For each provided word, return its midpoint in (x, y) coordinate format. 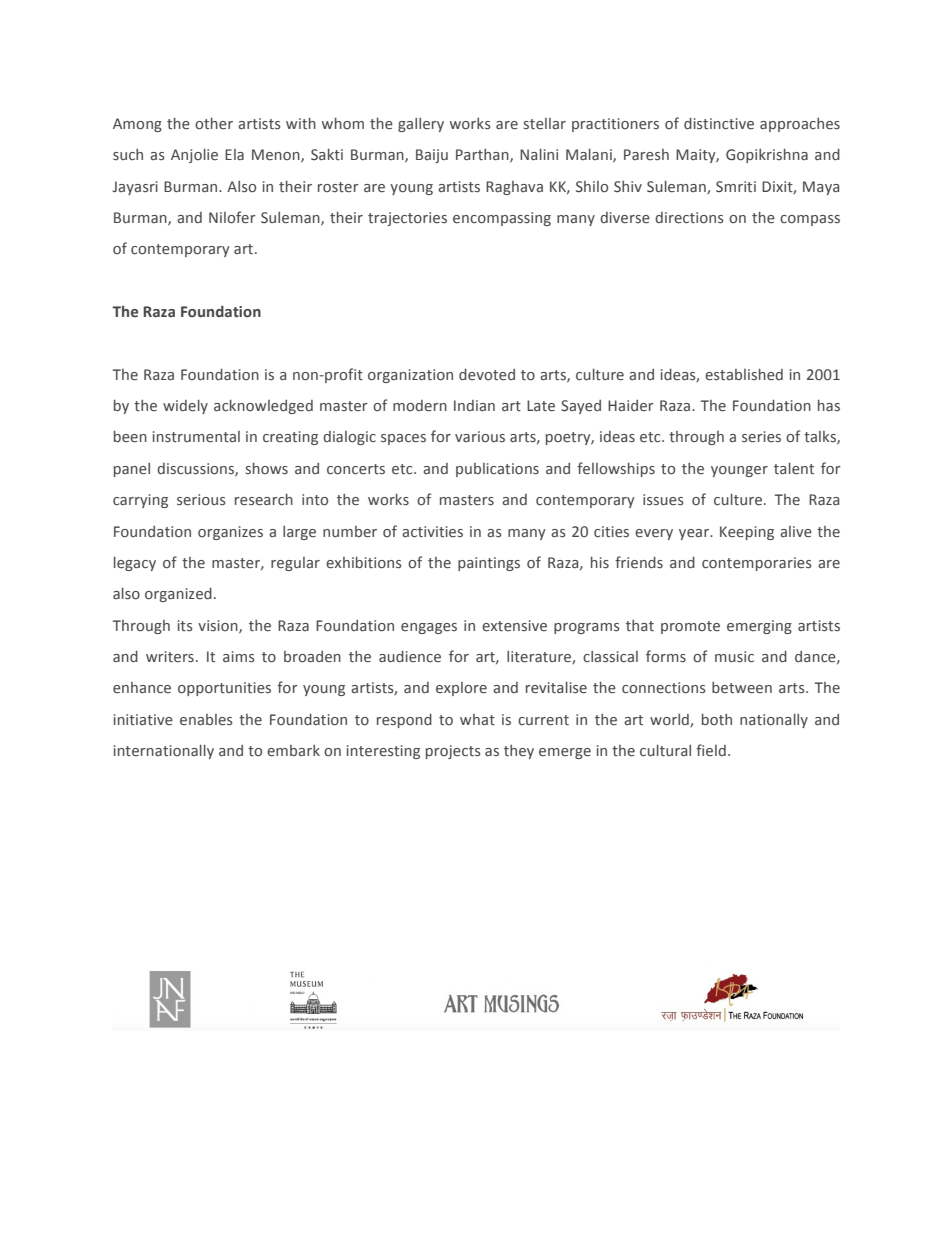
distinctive (719, 123)
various (480, 437)
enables (206, 720)
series (761, 437)
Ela (234, 154)
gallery (421, 125)
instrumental (196, 437)
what (477, 719)
